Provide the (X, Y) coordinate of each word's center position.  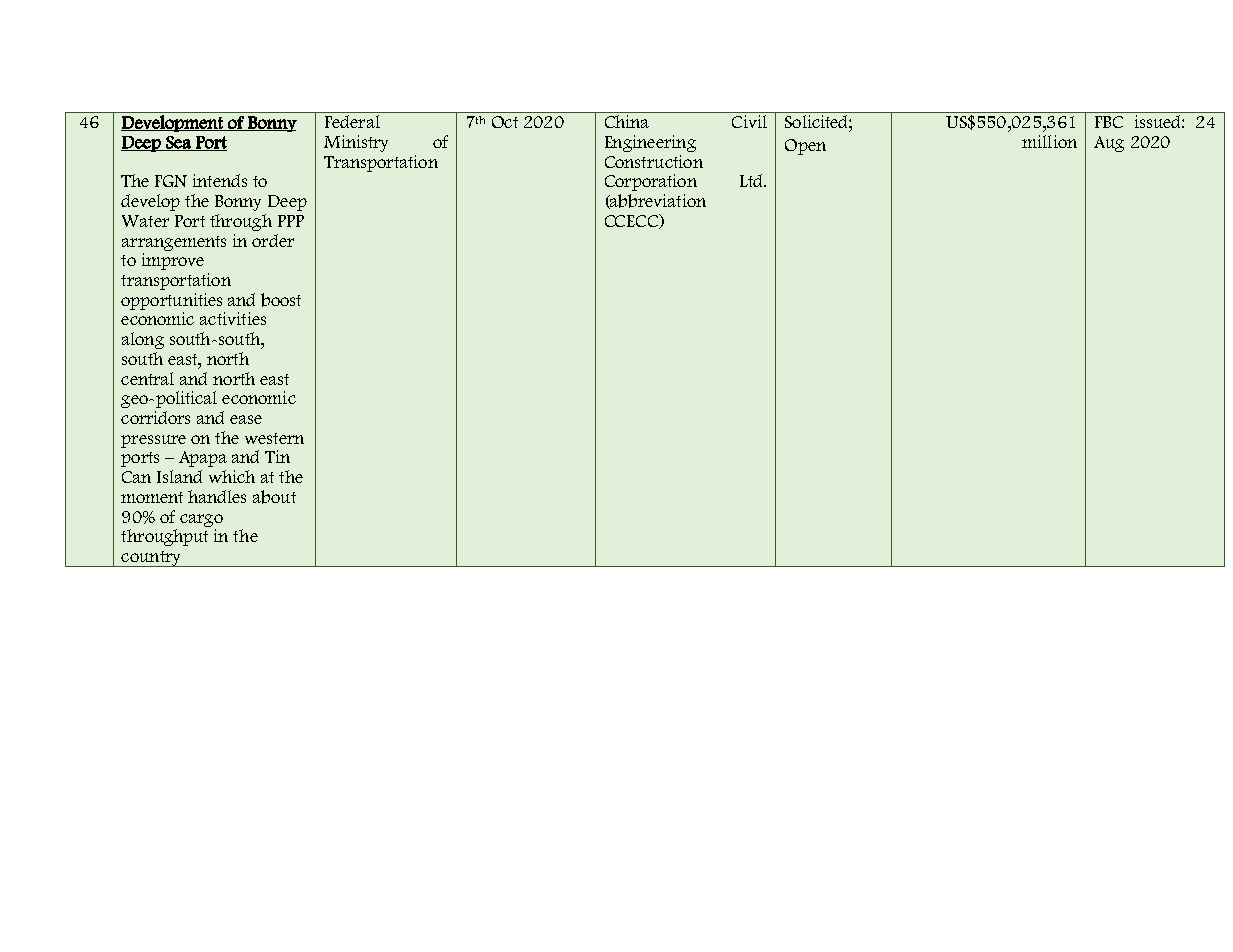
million (1049, 141)
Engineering (650, 143)
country (151, 559)
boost (281, 300)
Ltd (752, 180)
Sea (178, 143)
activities (233, 318)
